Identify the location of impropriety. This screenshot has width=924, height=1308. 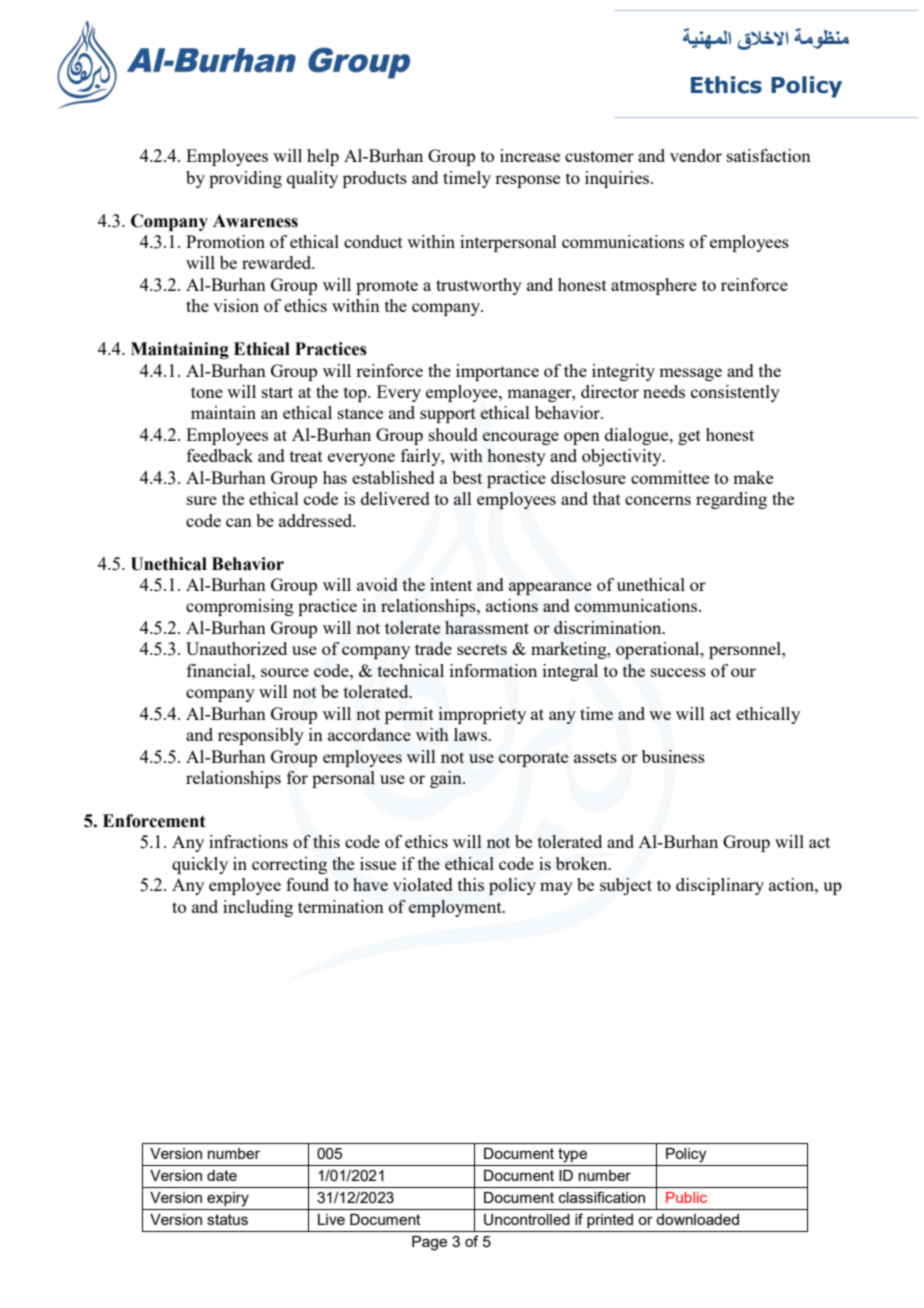
(482, 715).
